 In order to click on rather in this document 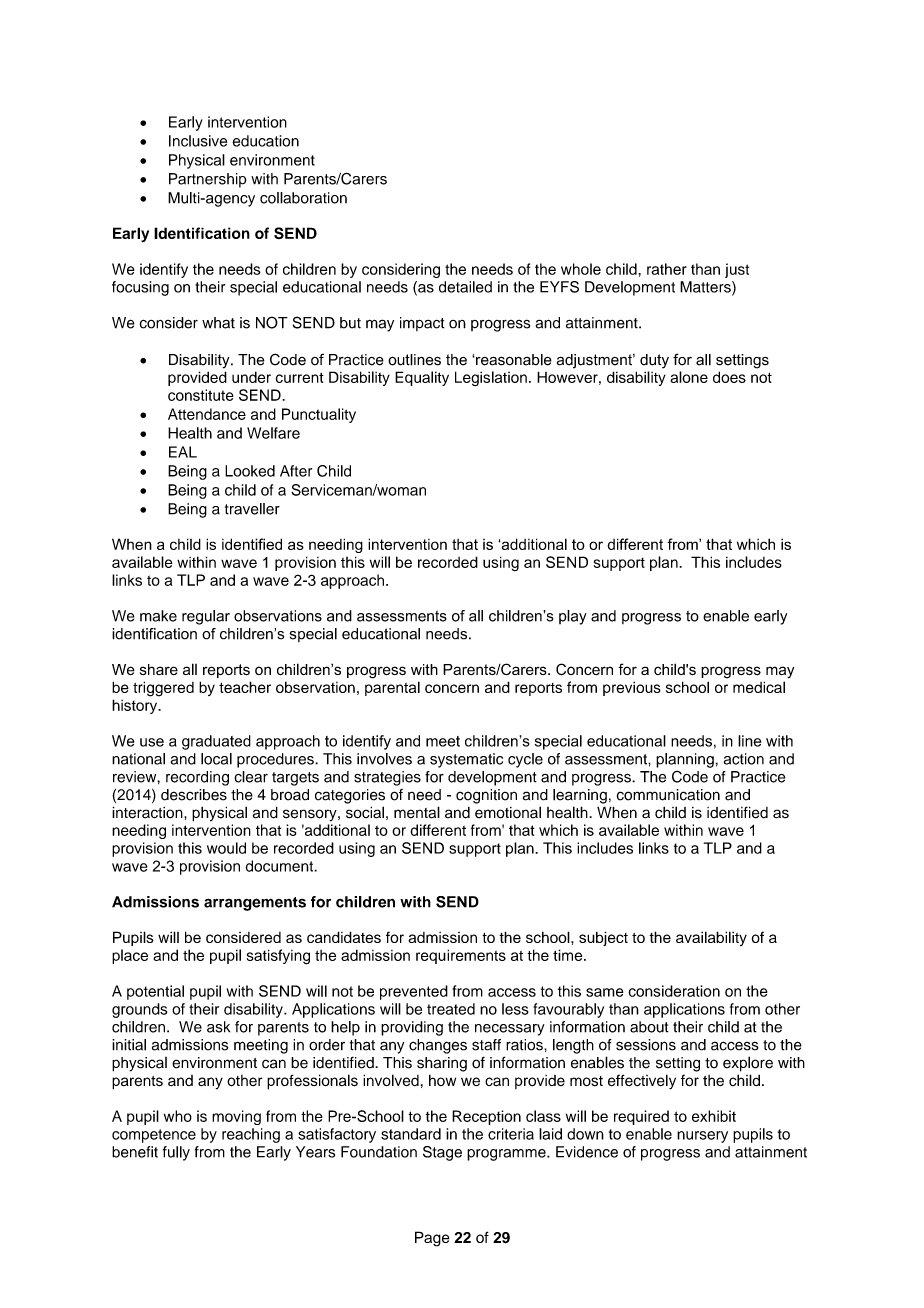, I will do `click(667, 269)`.
